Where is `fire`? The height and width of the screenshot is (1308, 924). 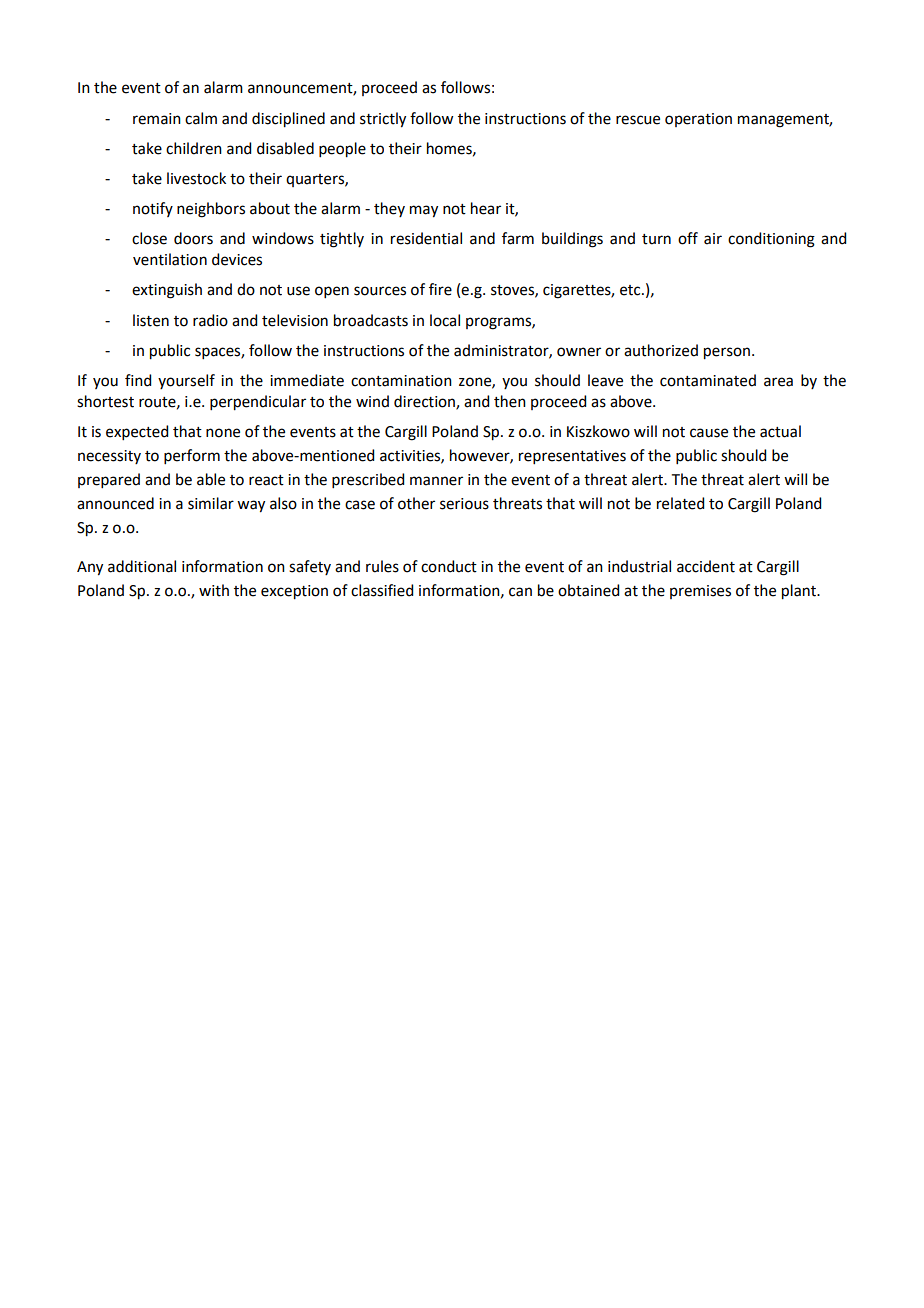
fire is located at coordinates (440, 289).
